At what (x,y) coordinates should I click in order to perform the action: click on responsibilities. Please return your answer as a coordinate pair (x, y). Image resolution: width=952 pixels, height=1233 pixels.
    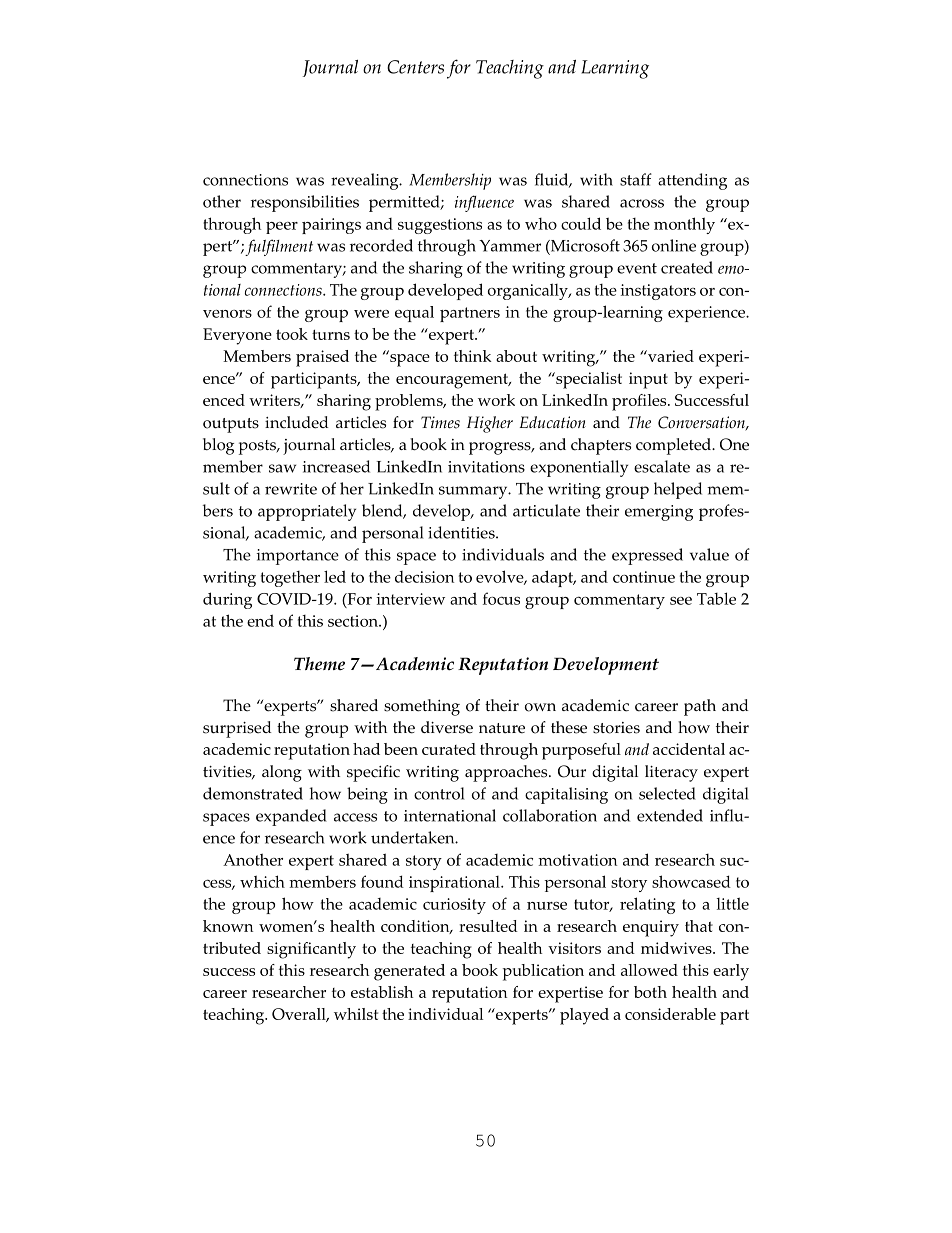
    Looking at the image, I should click on (305, 203).
